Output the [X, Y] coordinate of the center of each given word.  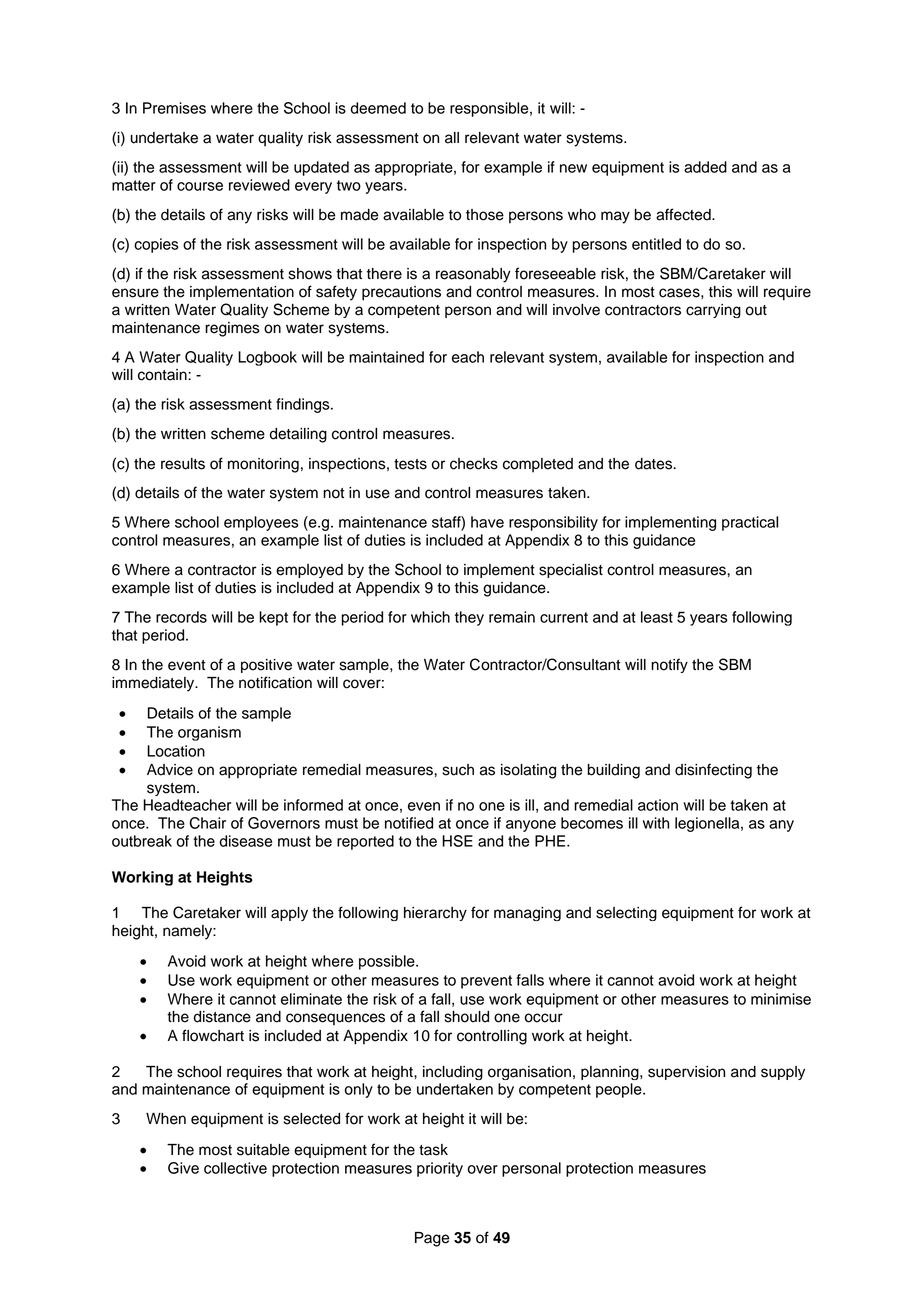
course [200, 186]
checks [474, 464]
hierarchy [435, 914]
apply [289, 914]
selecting [626, 914]
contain [163, 375]
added [705, 167]
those [485, 215]
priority [440, 1169]
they [469, 618]
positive [266, 666]
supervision [686, 1073]
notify [669, 665]
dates [654, 464]
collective [235, 1168]
